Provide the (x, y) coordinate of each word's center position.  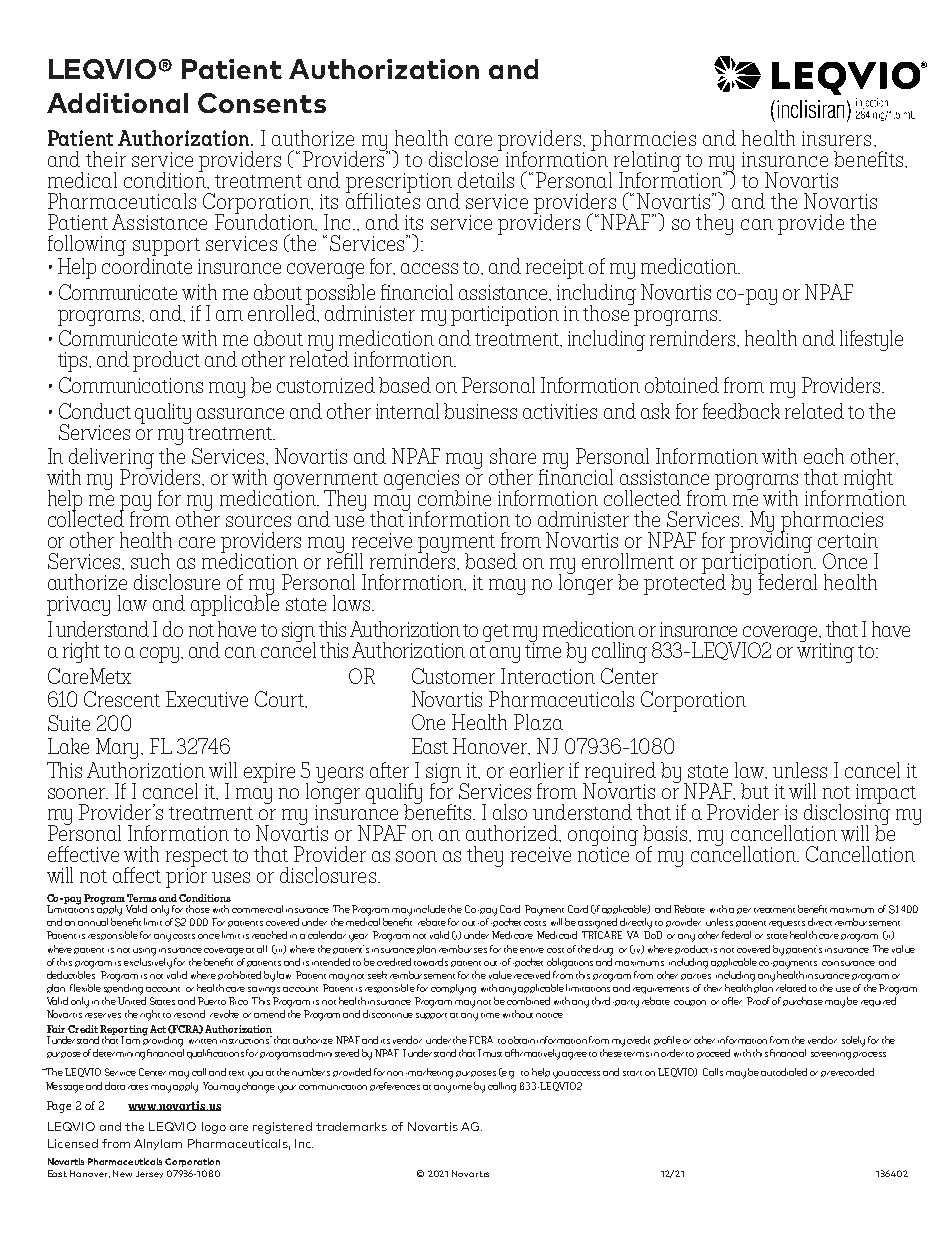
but (755, 791)
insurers (836, 138)
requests (787, 924)
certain (848, 540)
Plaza (538, 722)
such (150, 561)
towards (431, 962)
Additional (117, 103)
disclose (465, 158)
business (480, 411)
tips (74, 362)
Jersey (149, 1174)
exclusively (148, 962)
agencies (421, 481)
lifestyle (871, 340)
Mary (119, 748)
